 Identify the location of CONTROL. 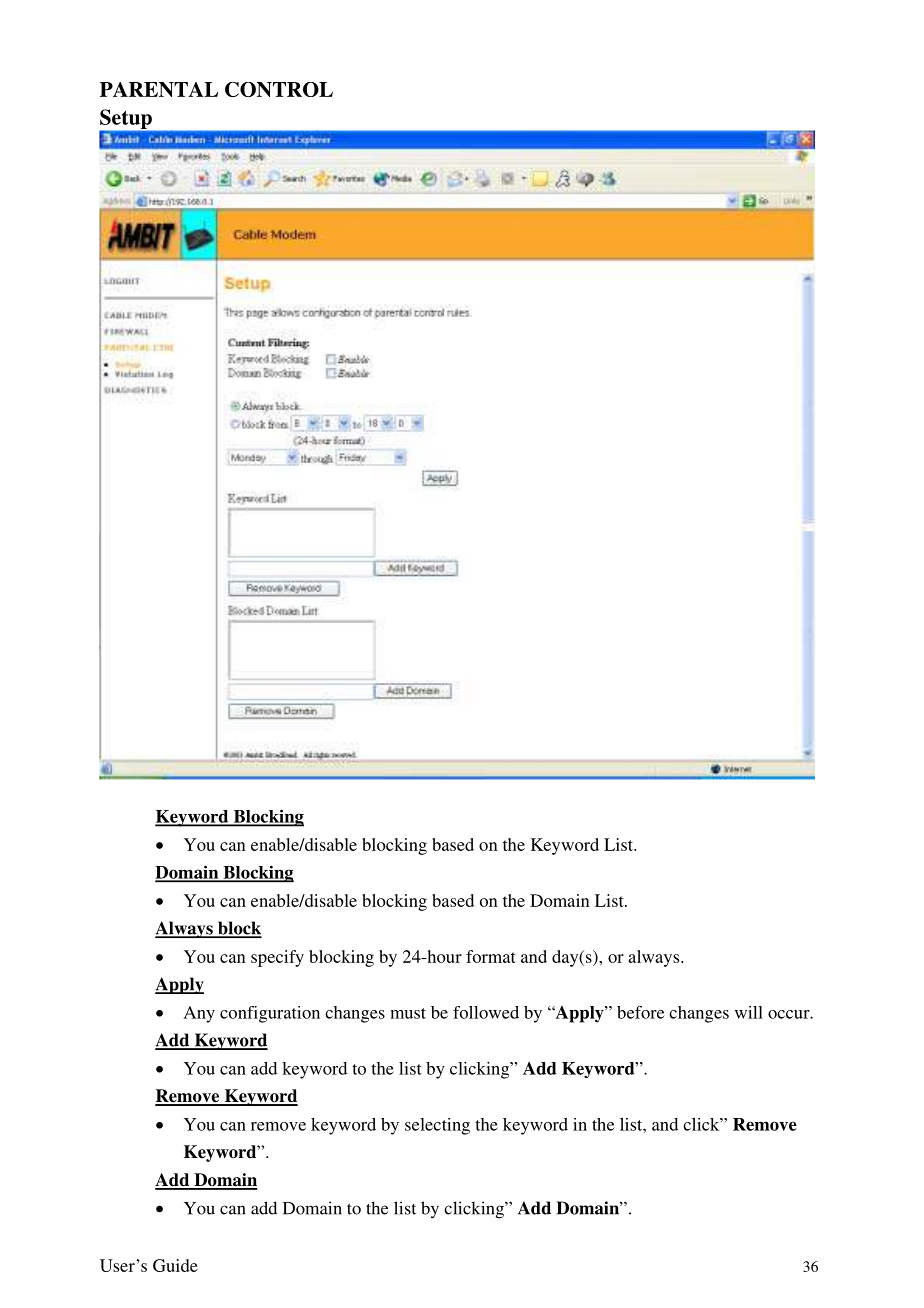
(279, 89).
